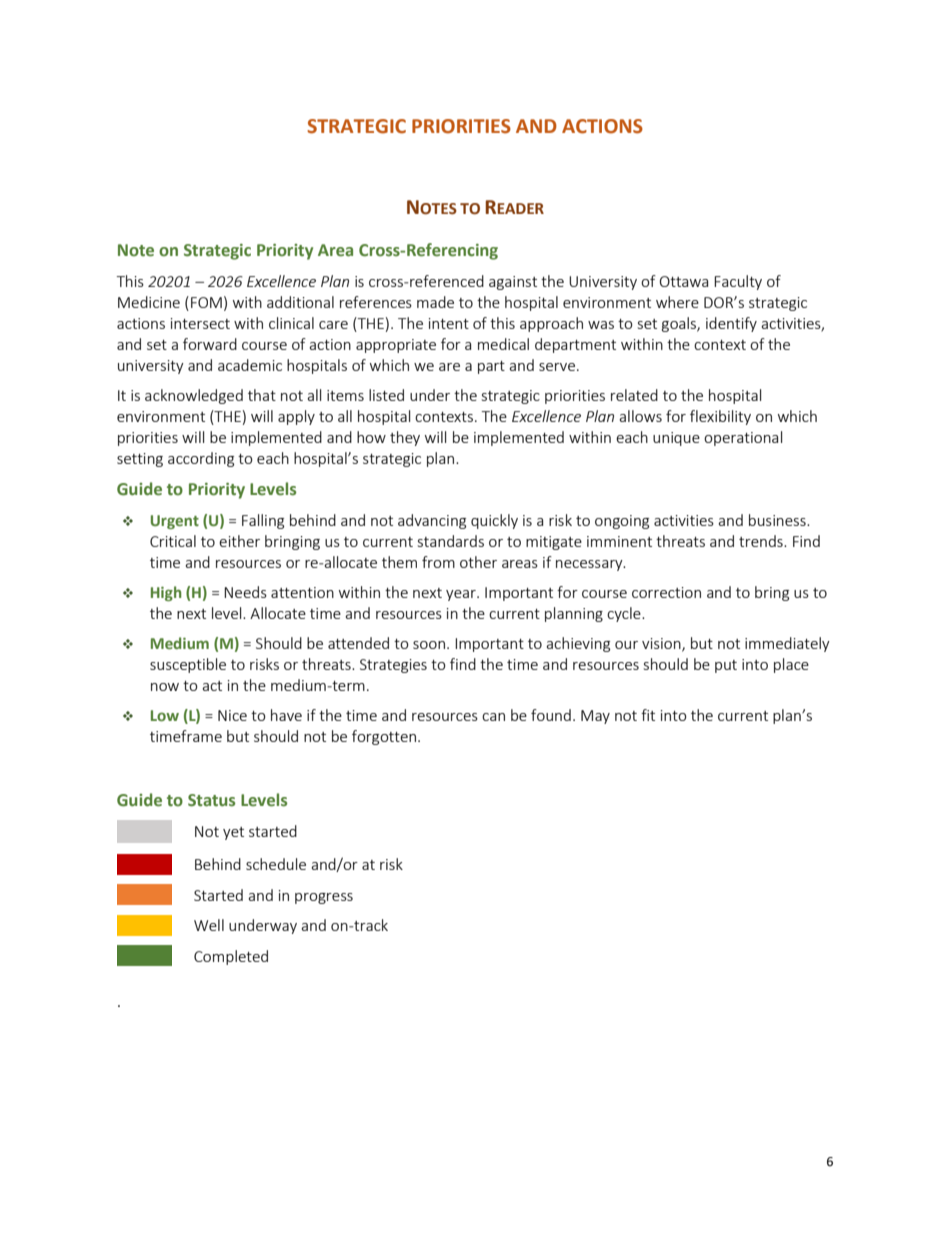 This screenshot has width=952, height=1233. I want to click on made, so click(435, 302).
